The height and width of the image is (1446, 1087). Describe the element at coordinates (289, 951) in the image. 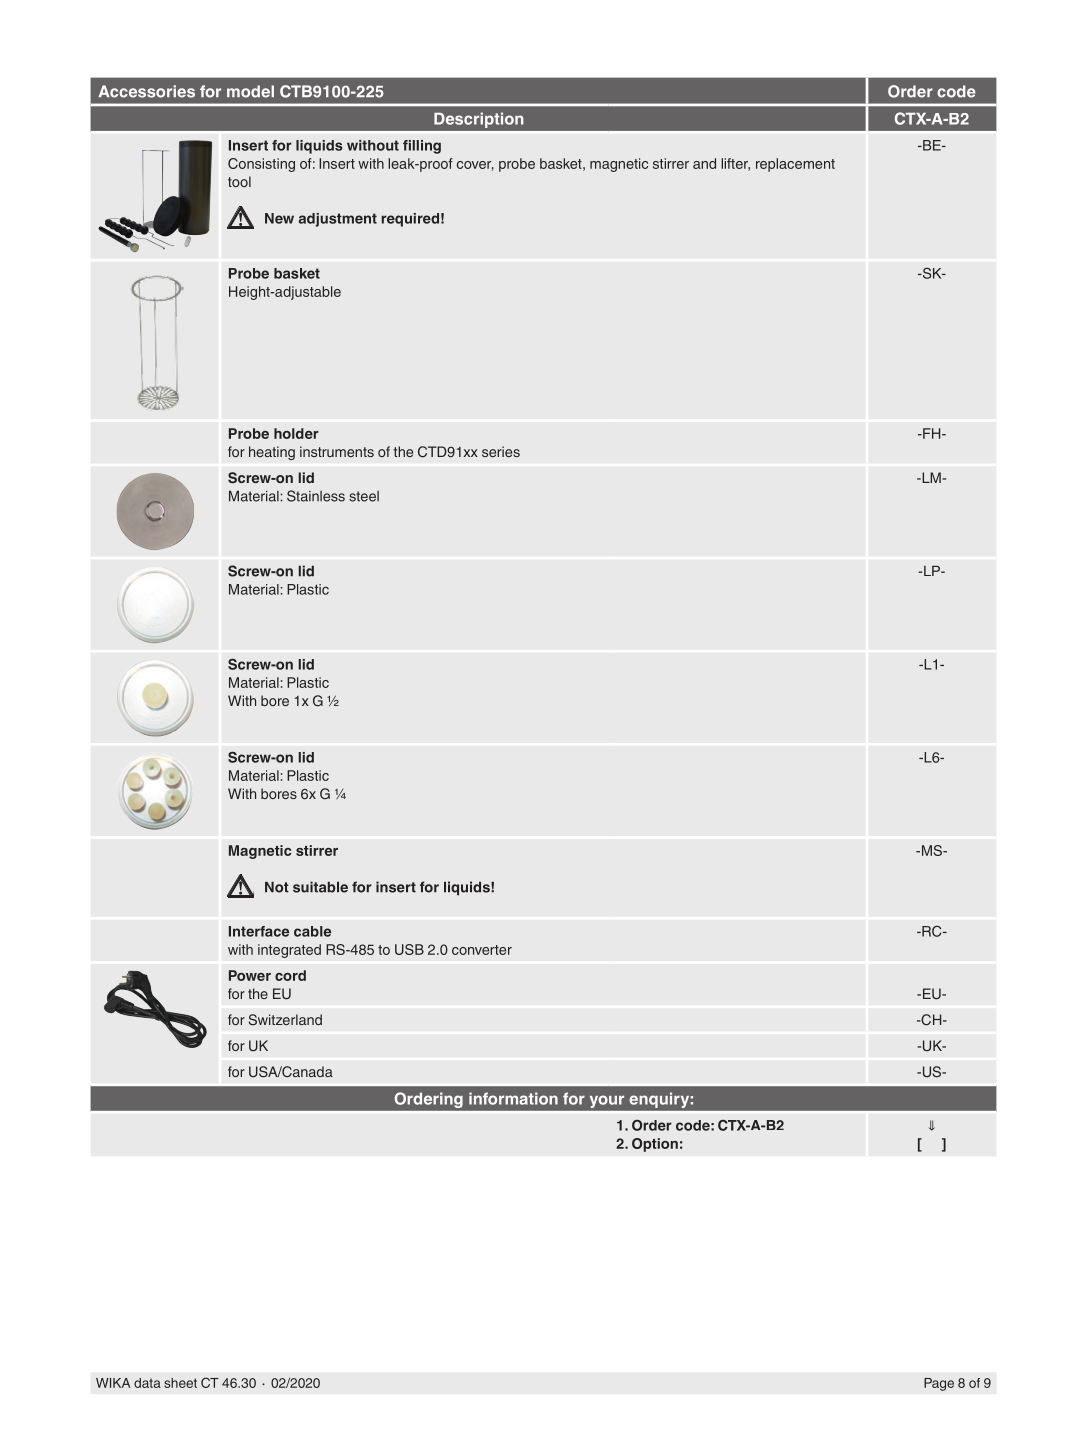

I see `integrated` at that location.
